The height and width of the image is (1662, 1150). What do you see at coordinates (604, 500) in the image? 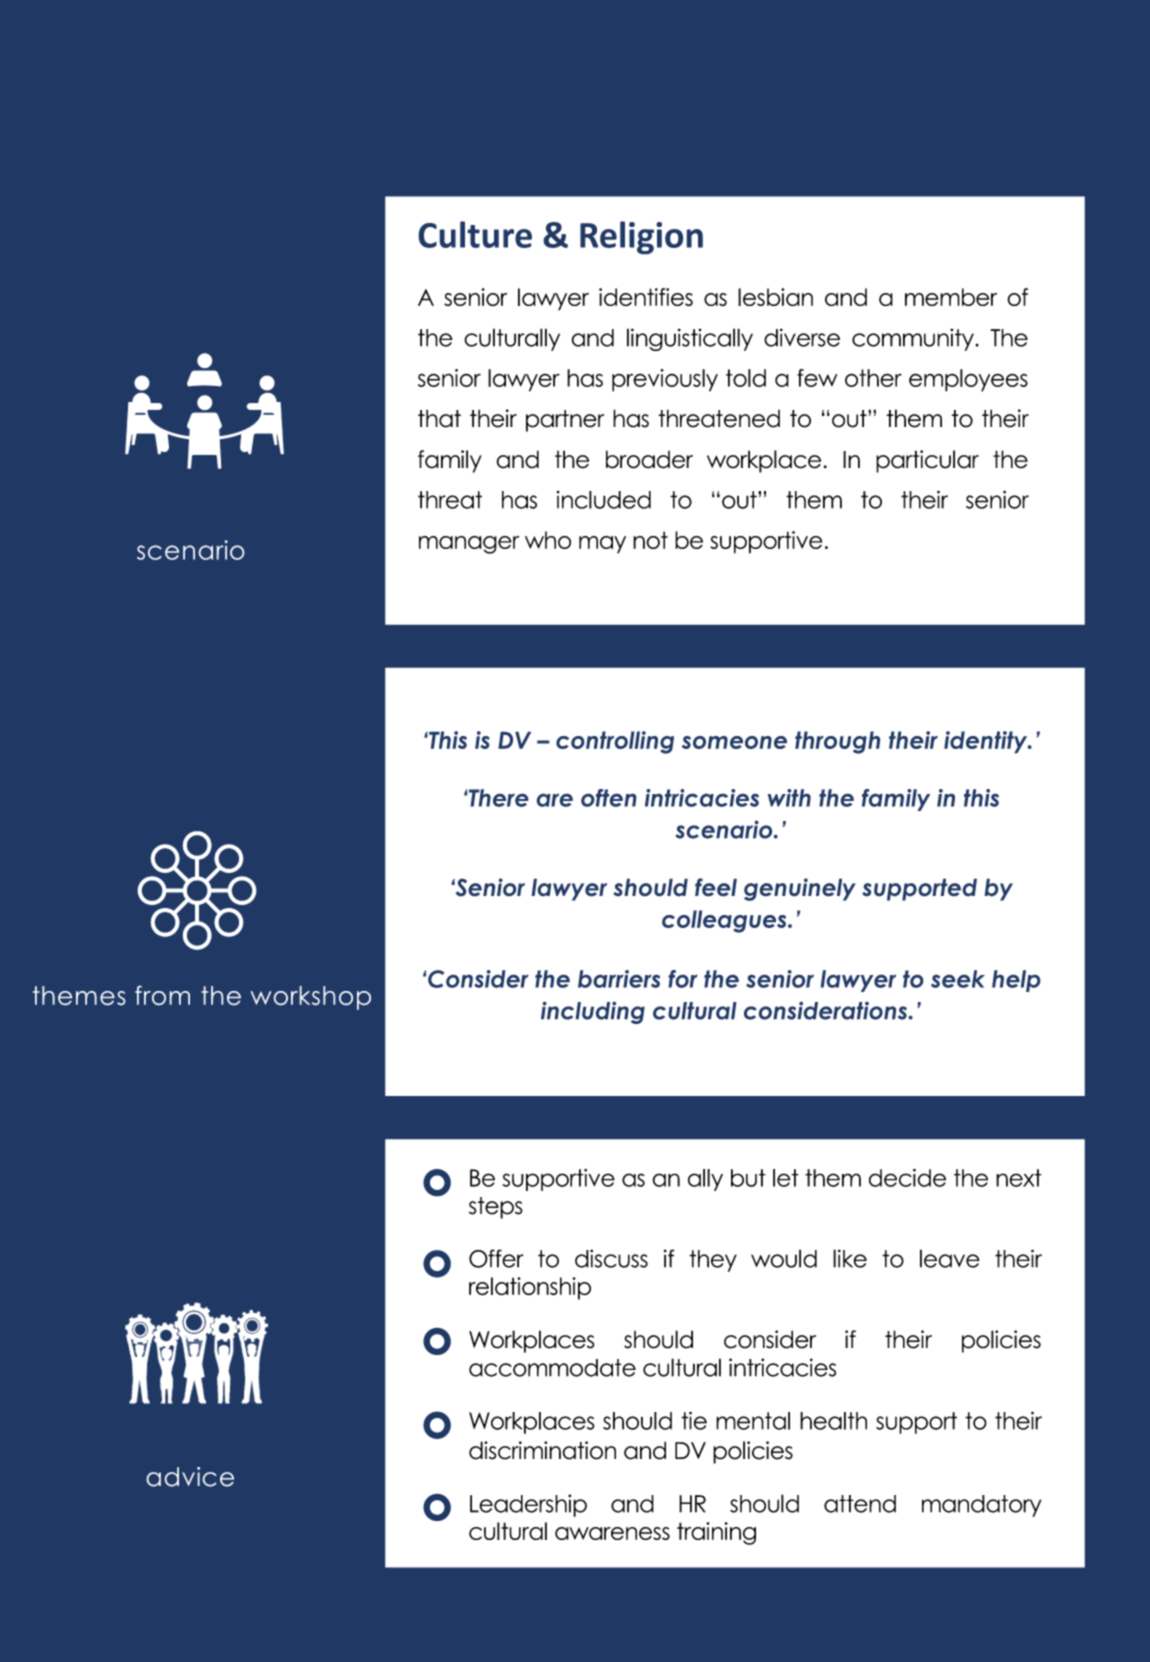
I see `included` at bounding box center [604, 500].
